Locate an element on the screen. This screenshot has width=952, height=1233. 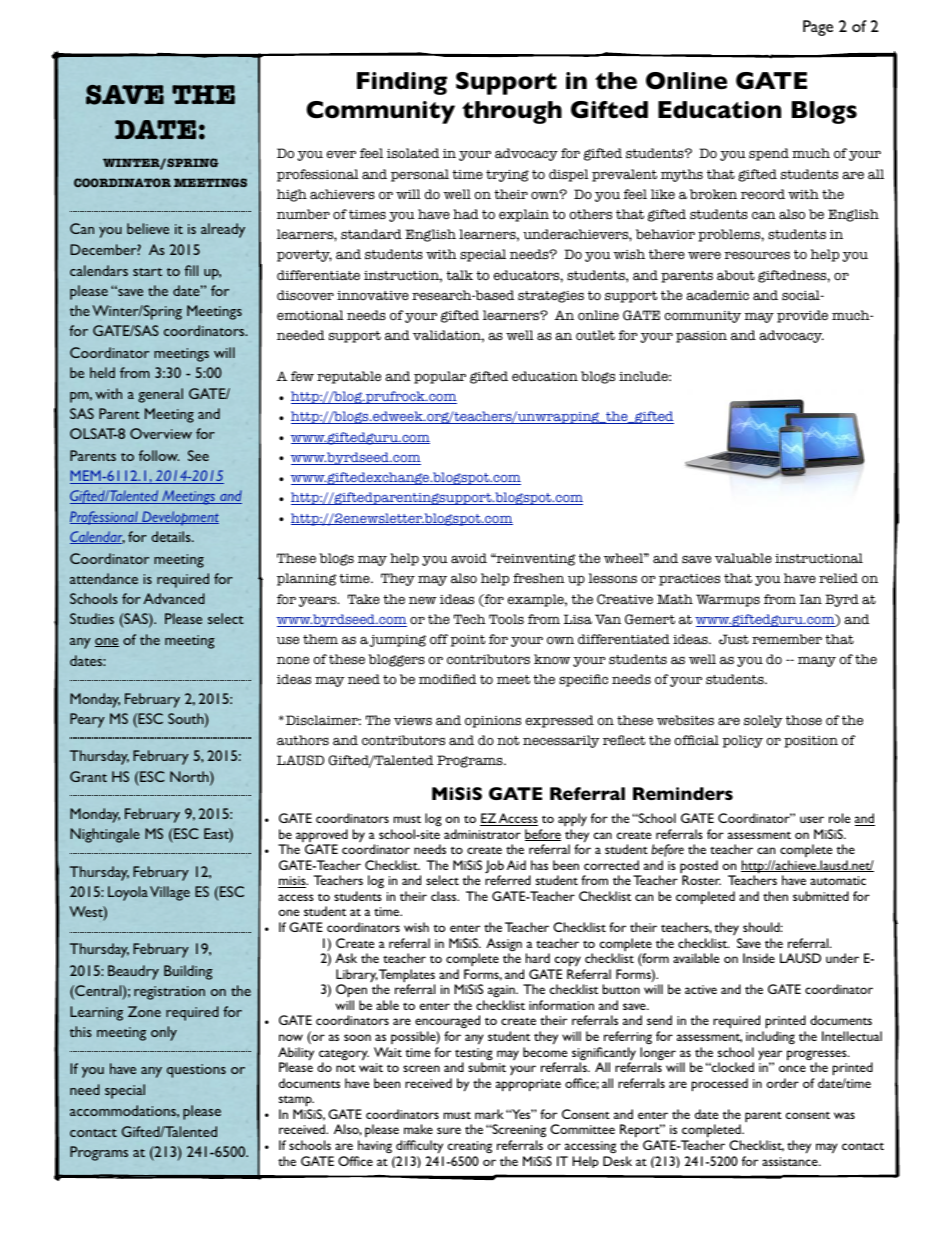
questions is located at coordinates (196, 1071).
